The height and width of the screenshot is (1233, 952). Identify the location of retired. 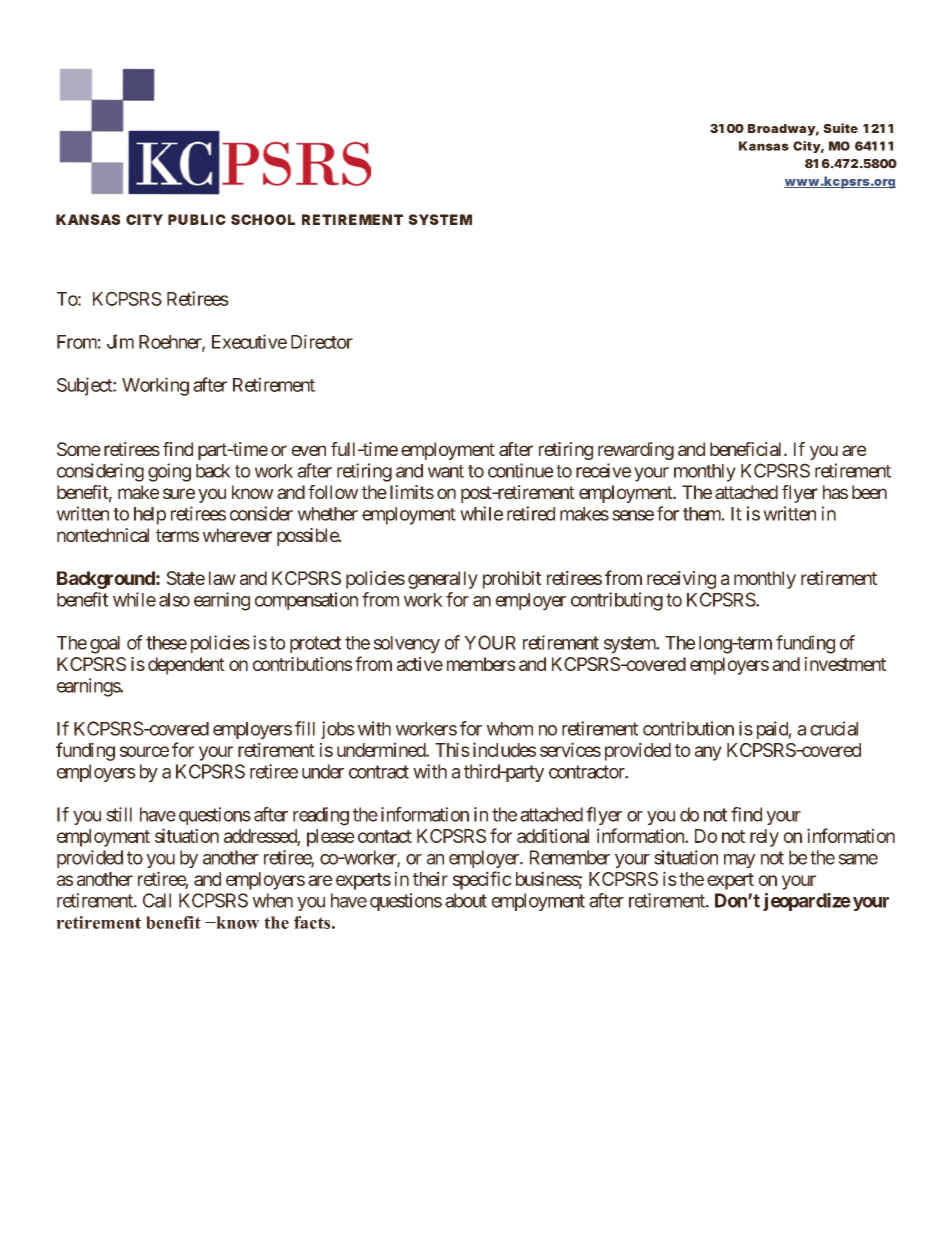
(531, 513).
